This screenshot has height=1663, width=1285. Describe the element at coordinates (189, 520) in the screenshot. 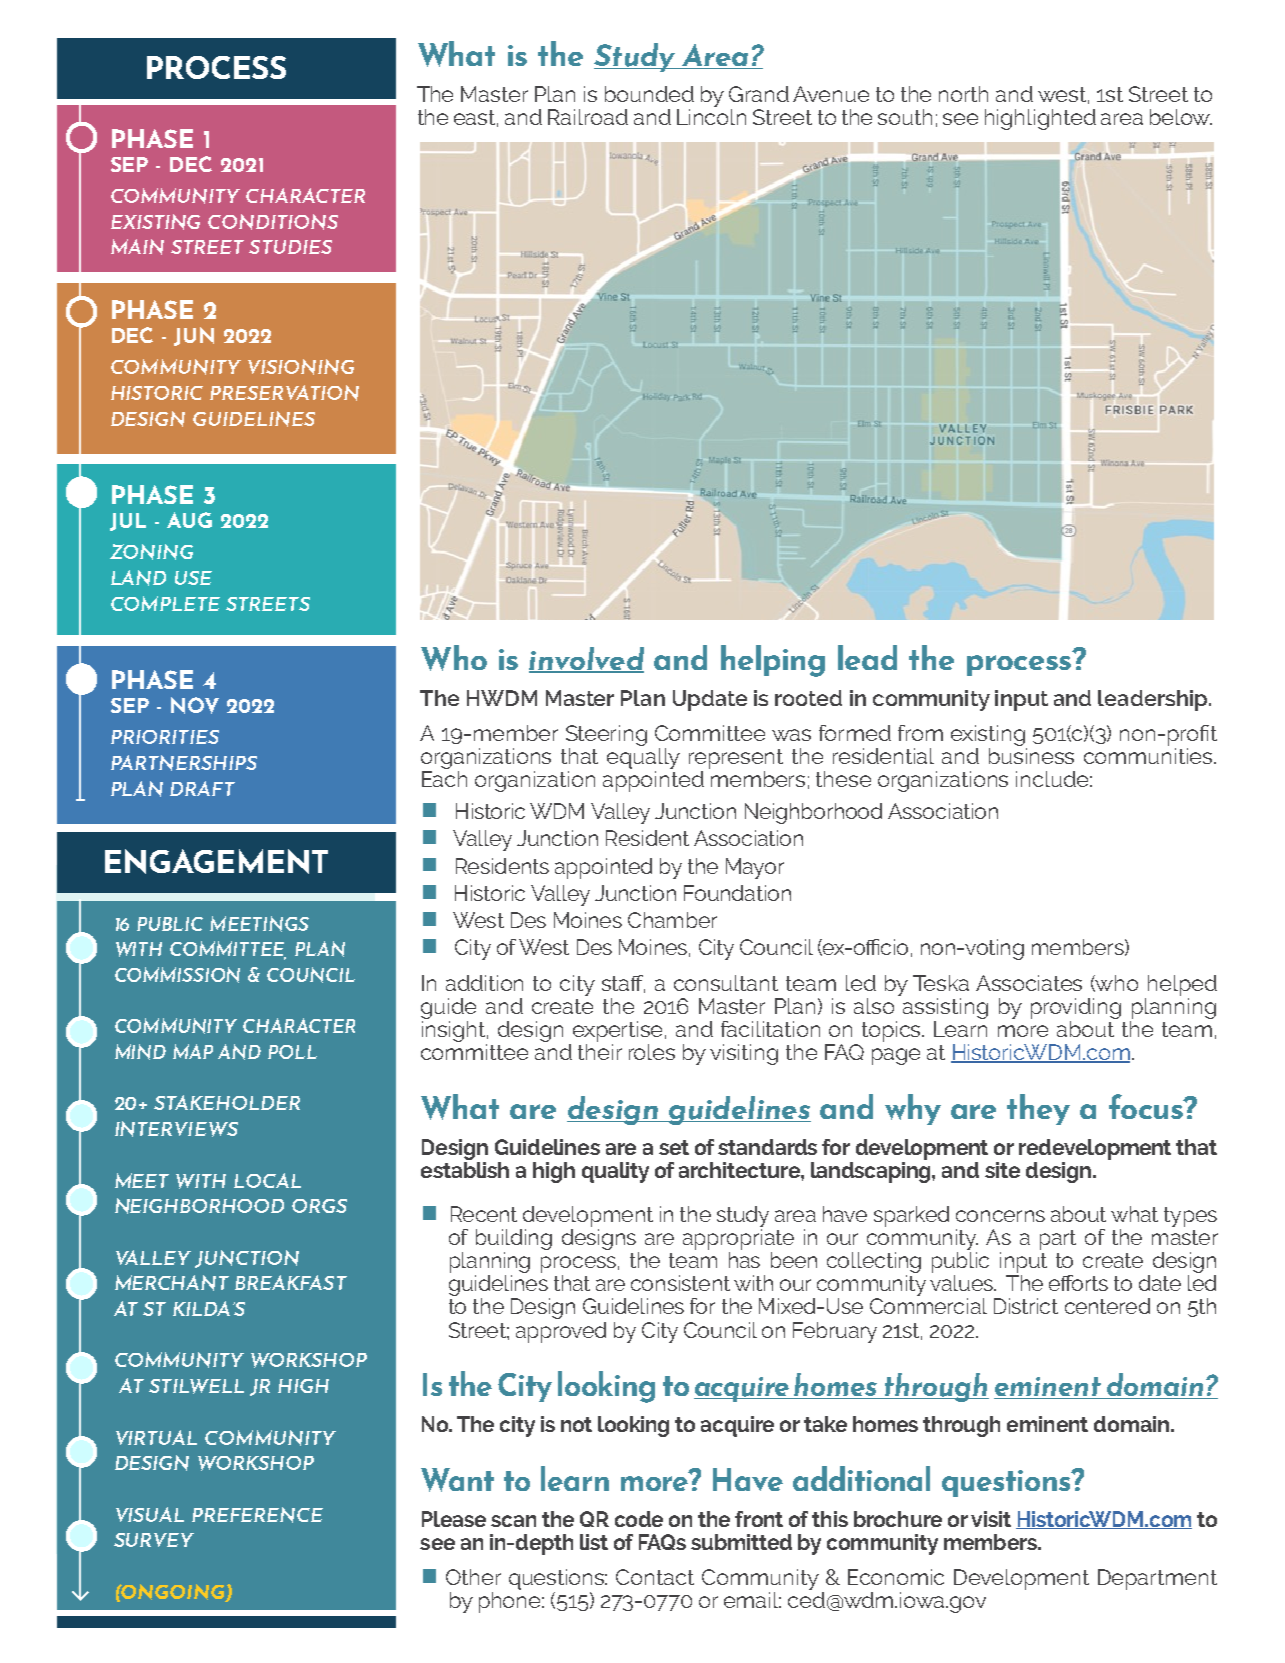

I see `AUG` at that location.
